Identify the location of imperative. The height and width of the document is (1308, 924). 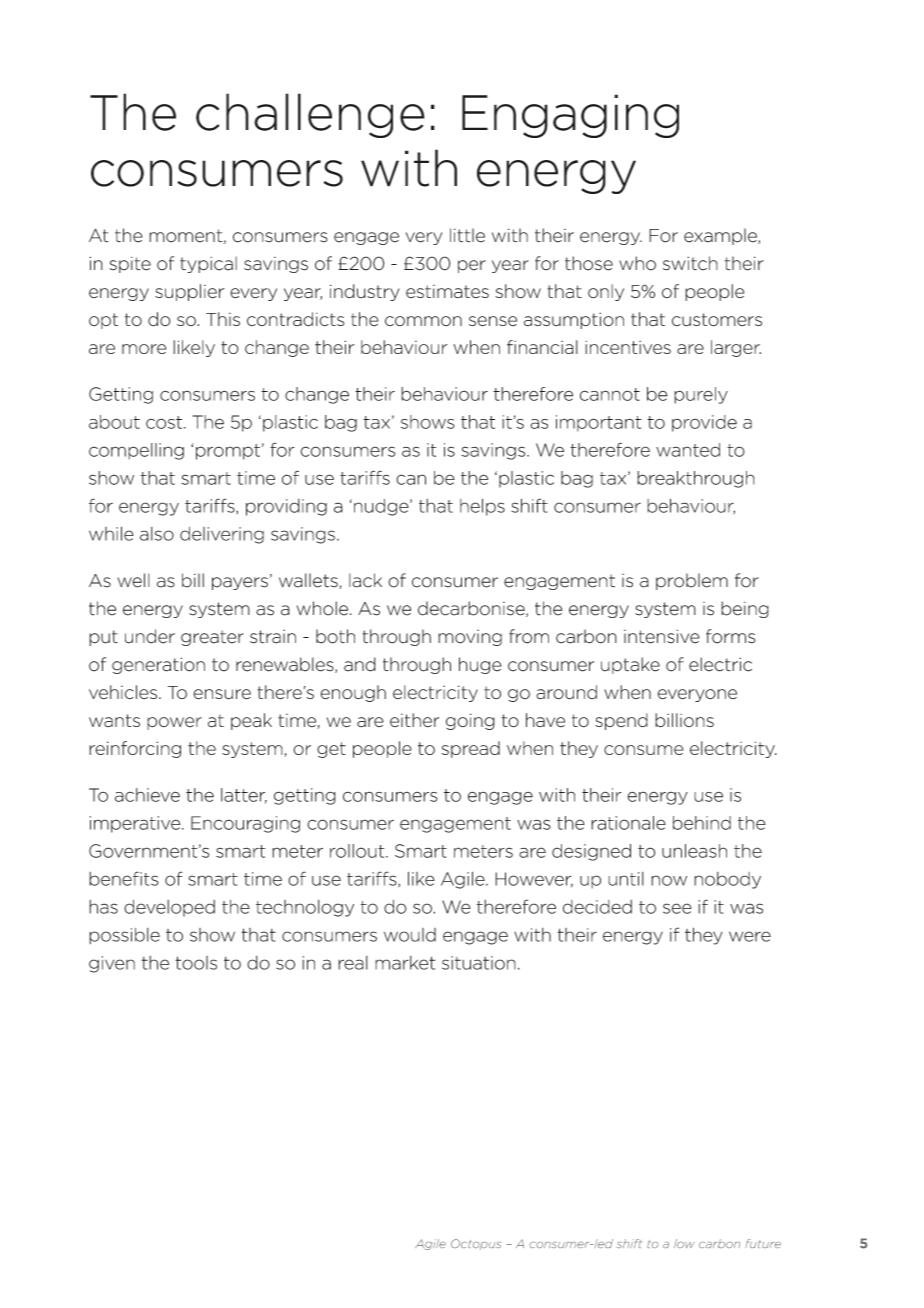
(136, 824).
